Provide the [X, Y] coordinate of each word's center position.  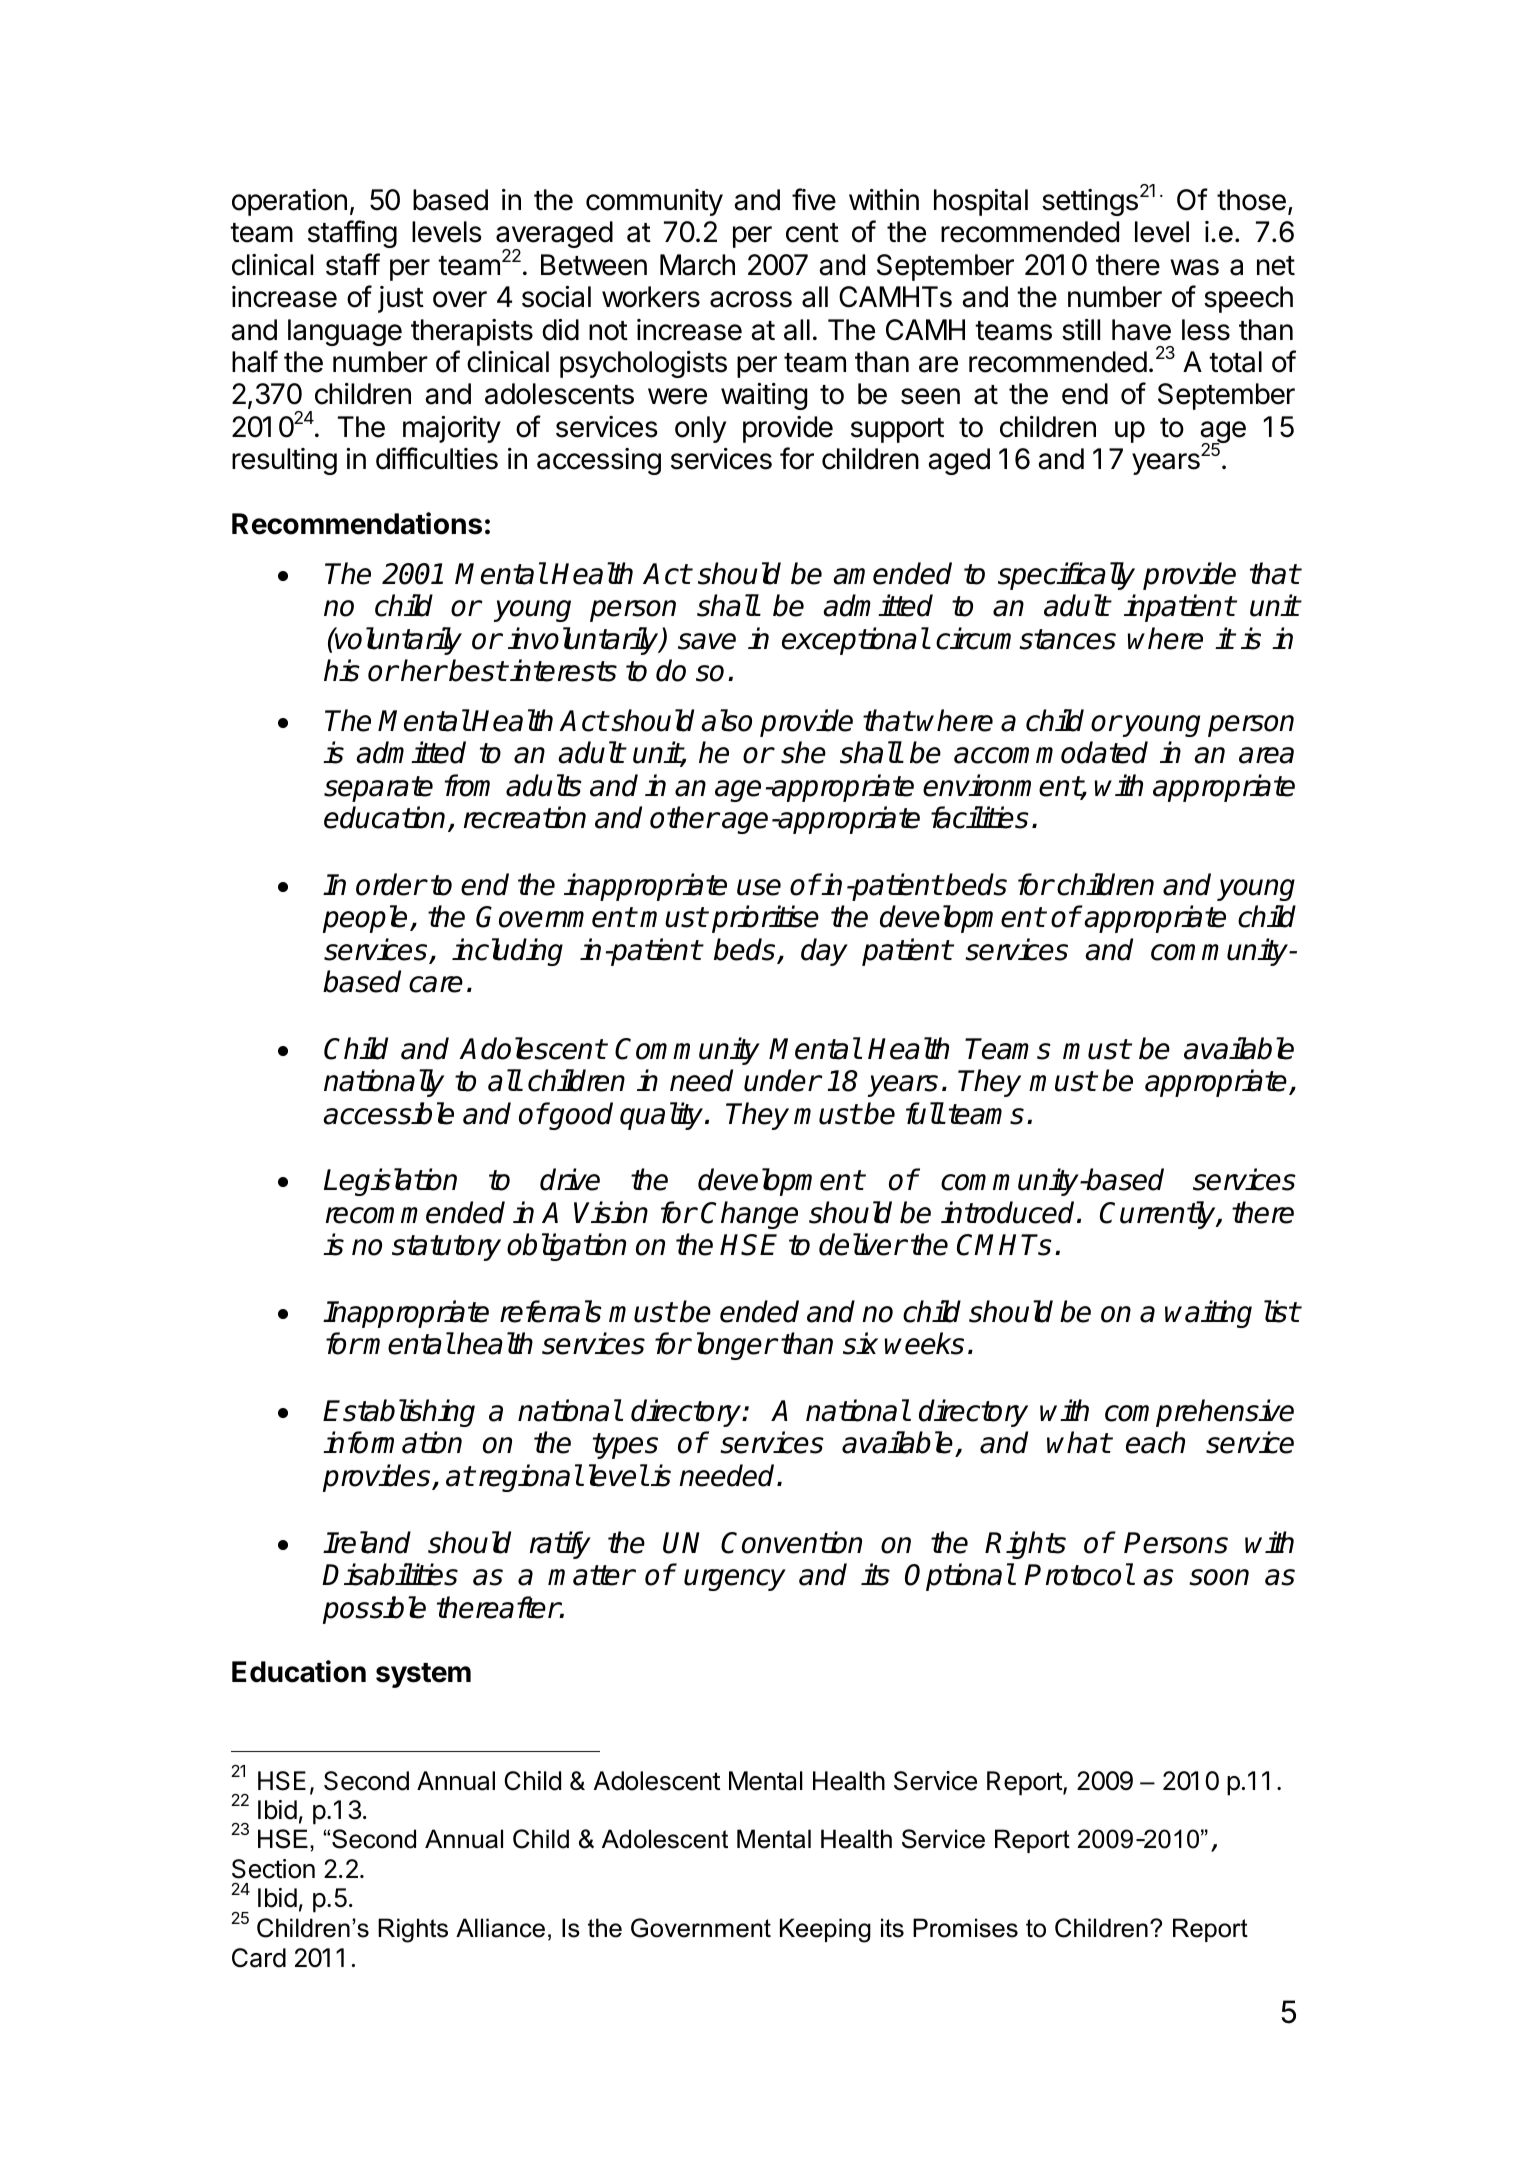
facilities [980, 817]
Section [273, 1869]
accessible [388, 1113]
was [1194, 267]
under [782, 1080]
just [401, 299]
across [751, 299]
